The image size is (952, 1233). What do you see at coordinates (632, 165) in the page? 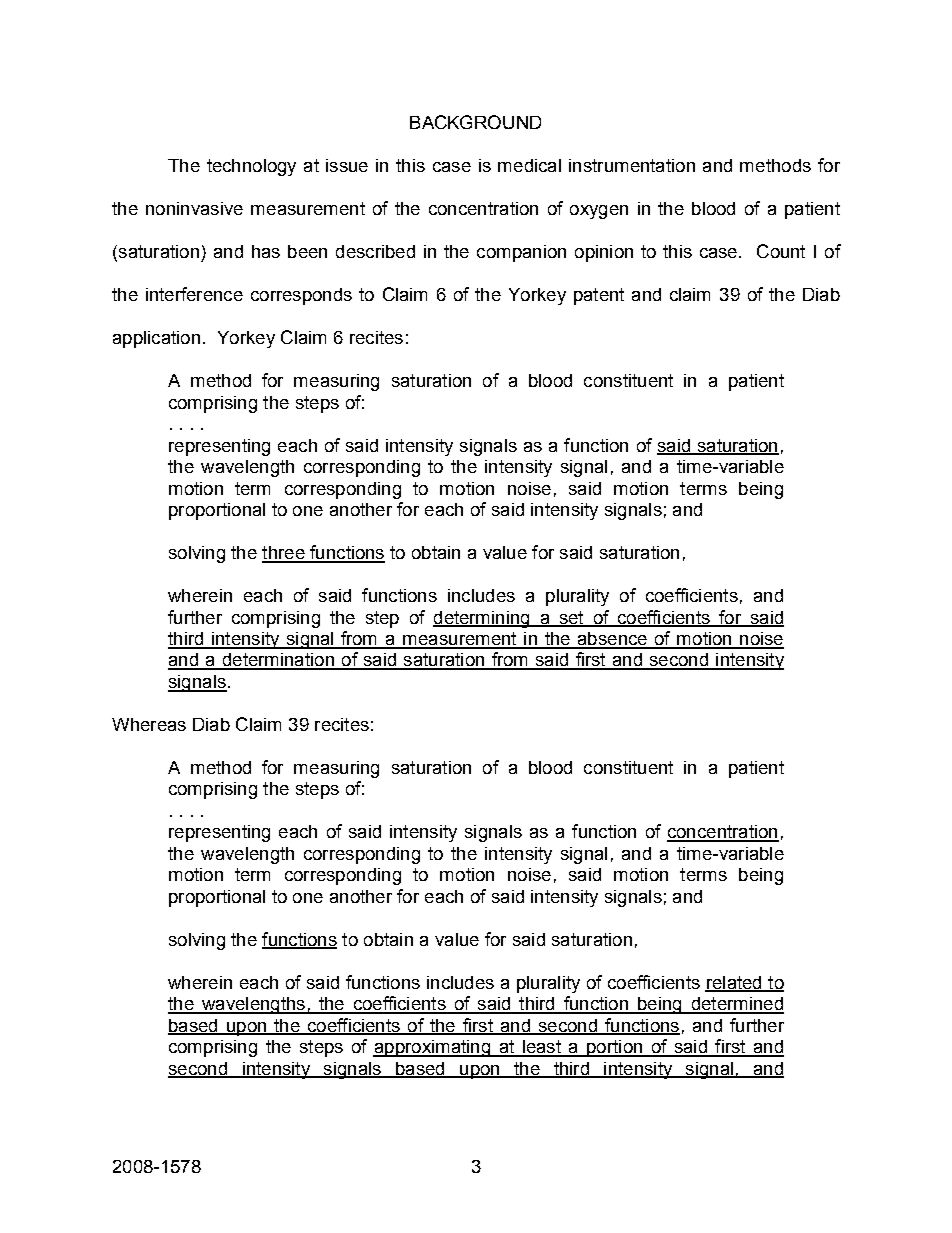
I see `instrumentation` at bounding box center [632, 165].
